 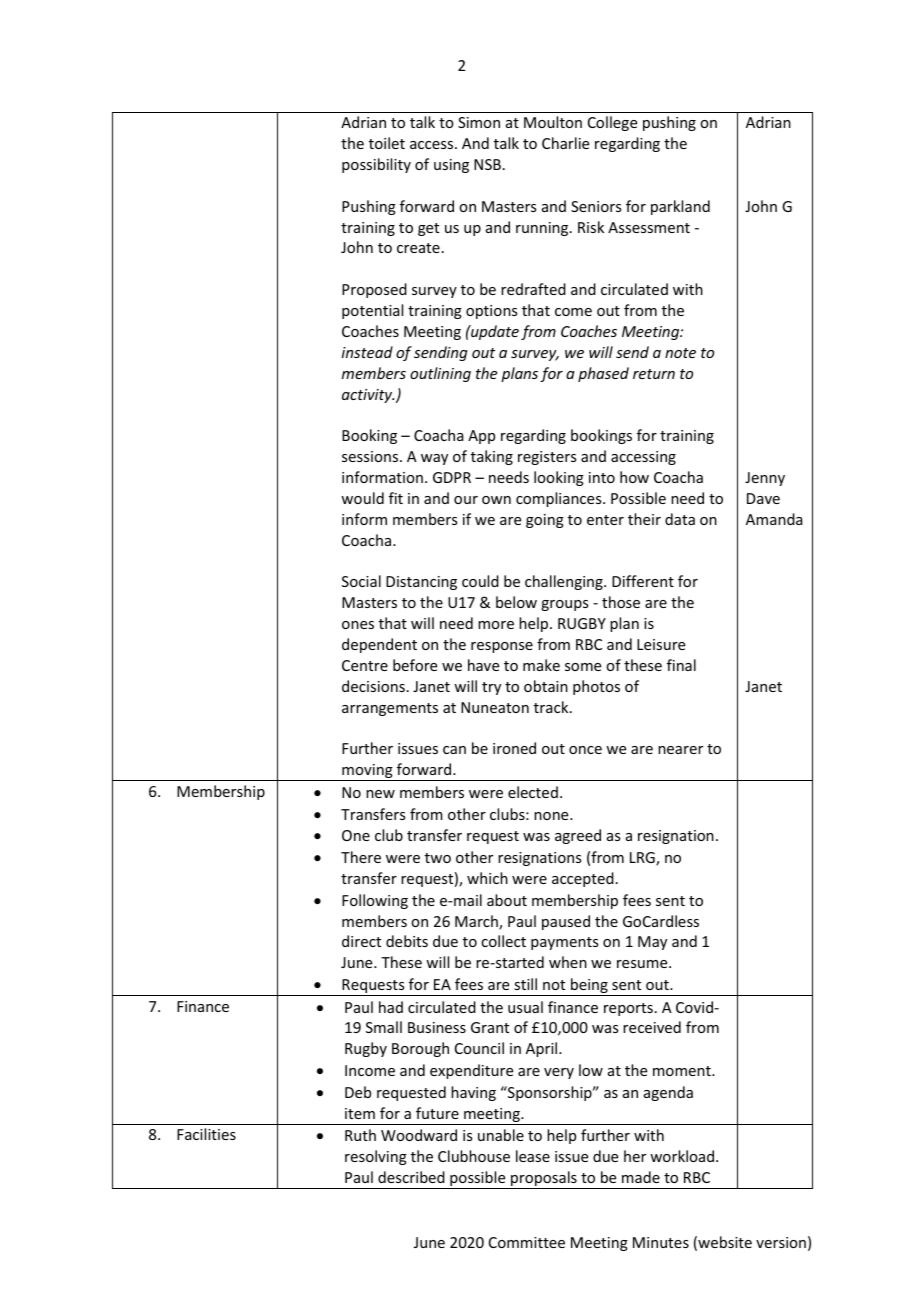 I want to click on Social, so click(x=361, y=581).
